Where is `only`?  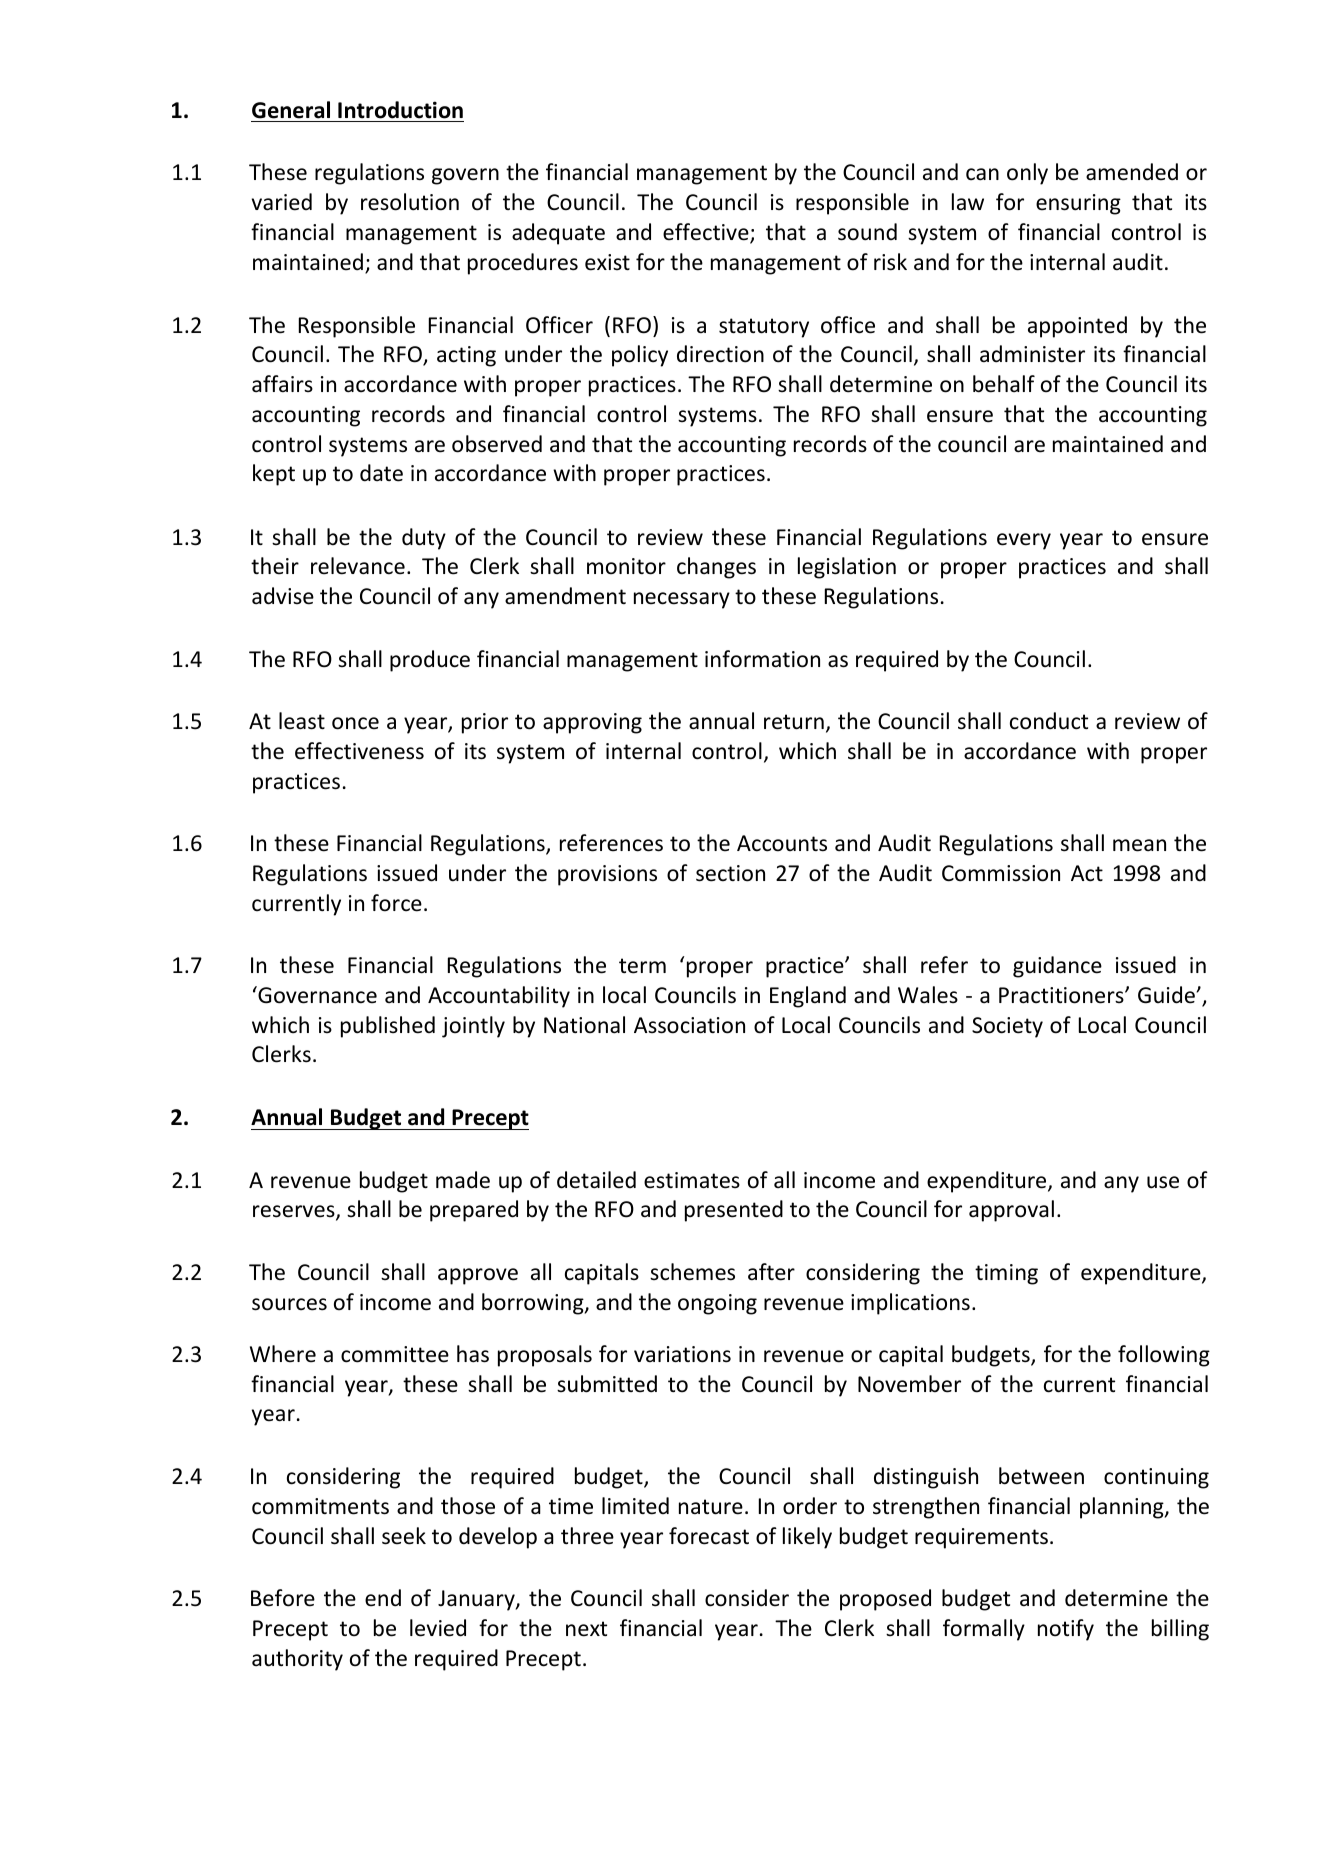 only is located at coordinates (1027, 174).
